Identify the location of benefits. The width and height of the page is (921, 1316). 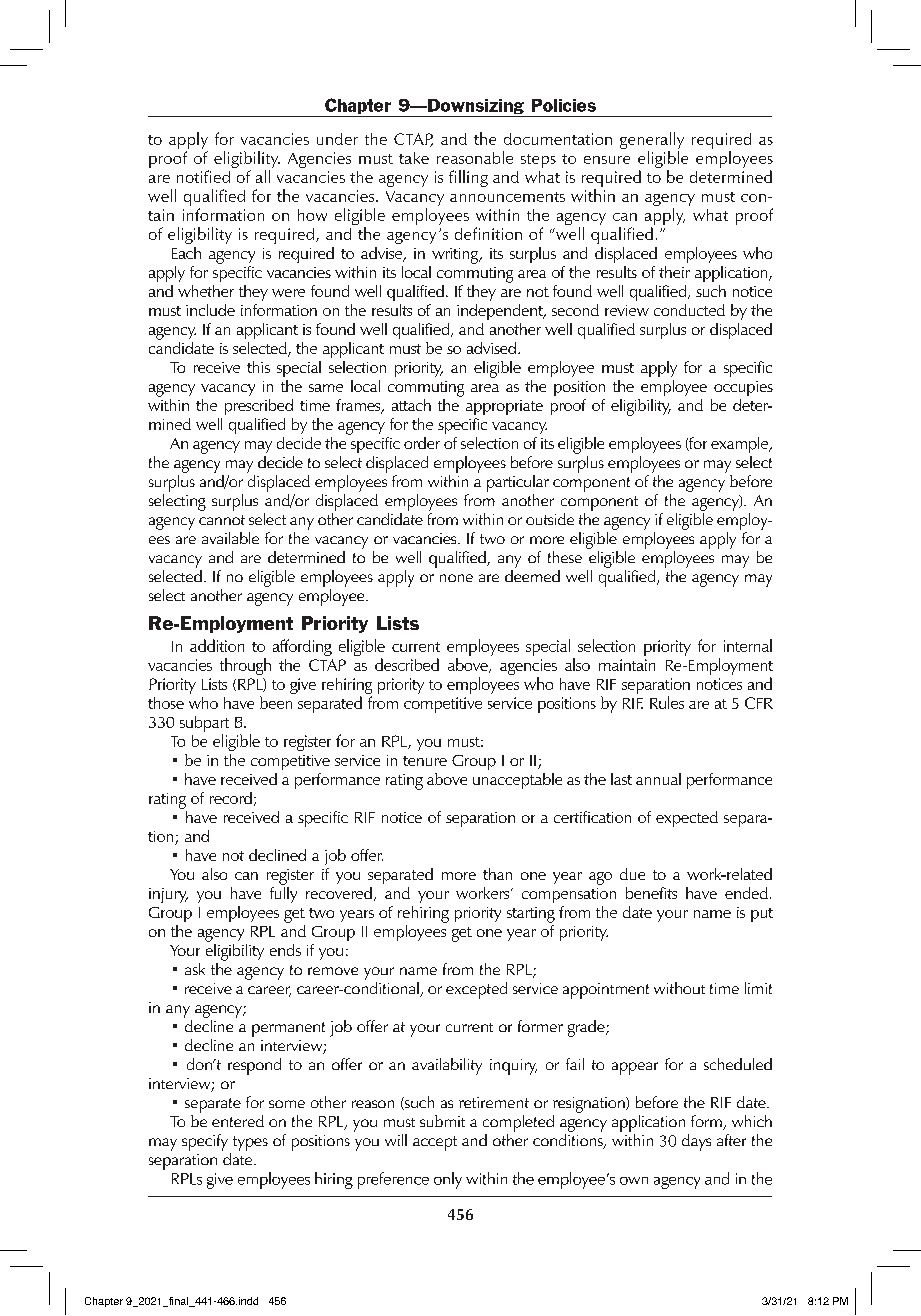
(651, 893).
